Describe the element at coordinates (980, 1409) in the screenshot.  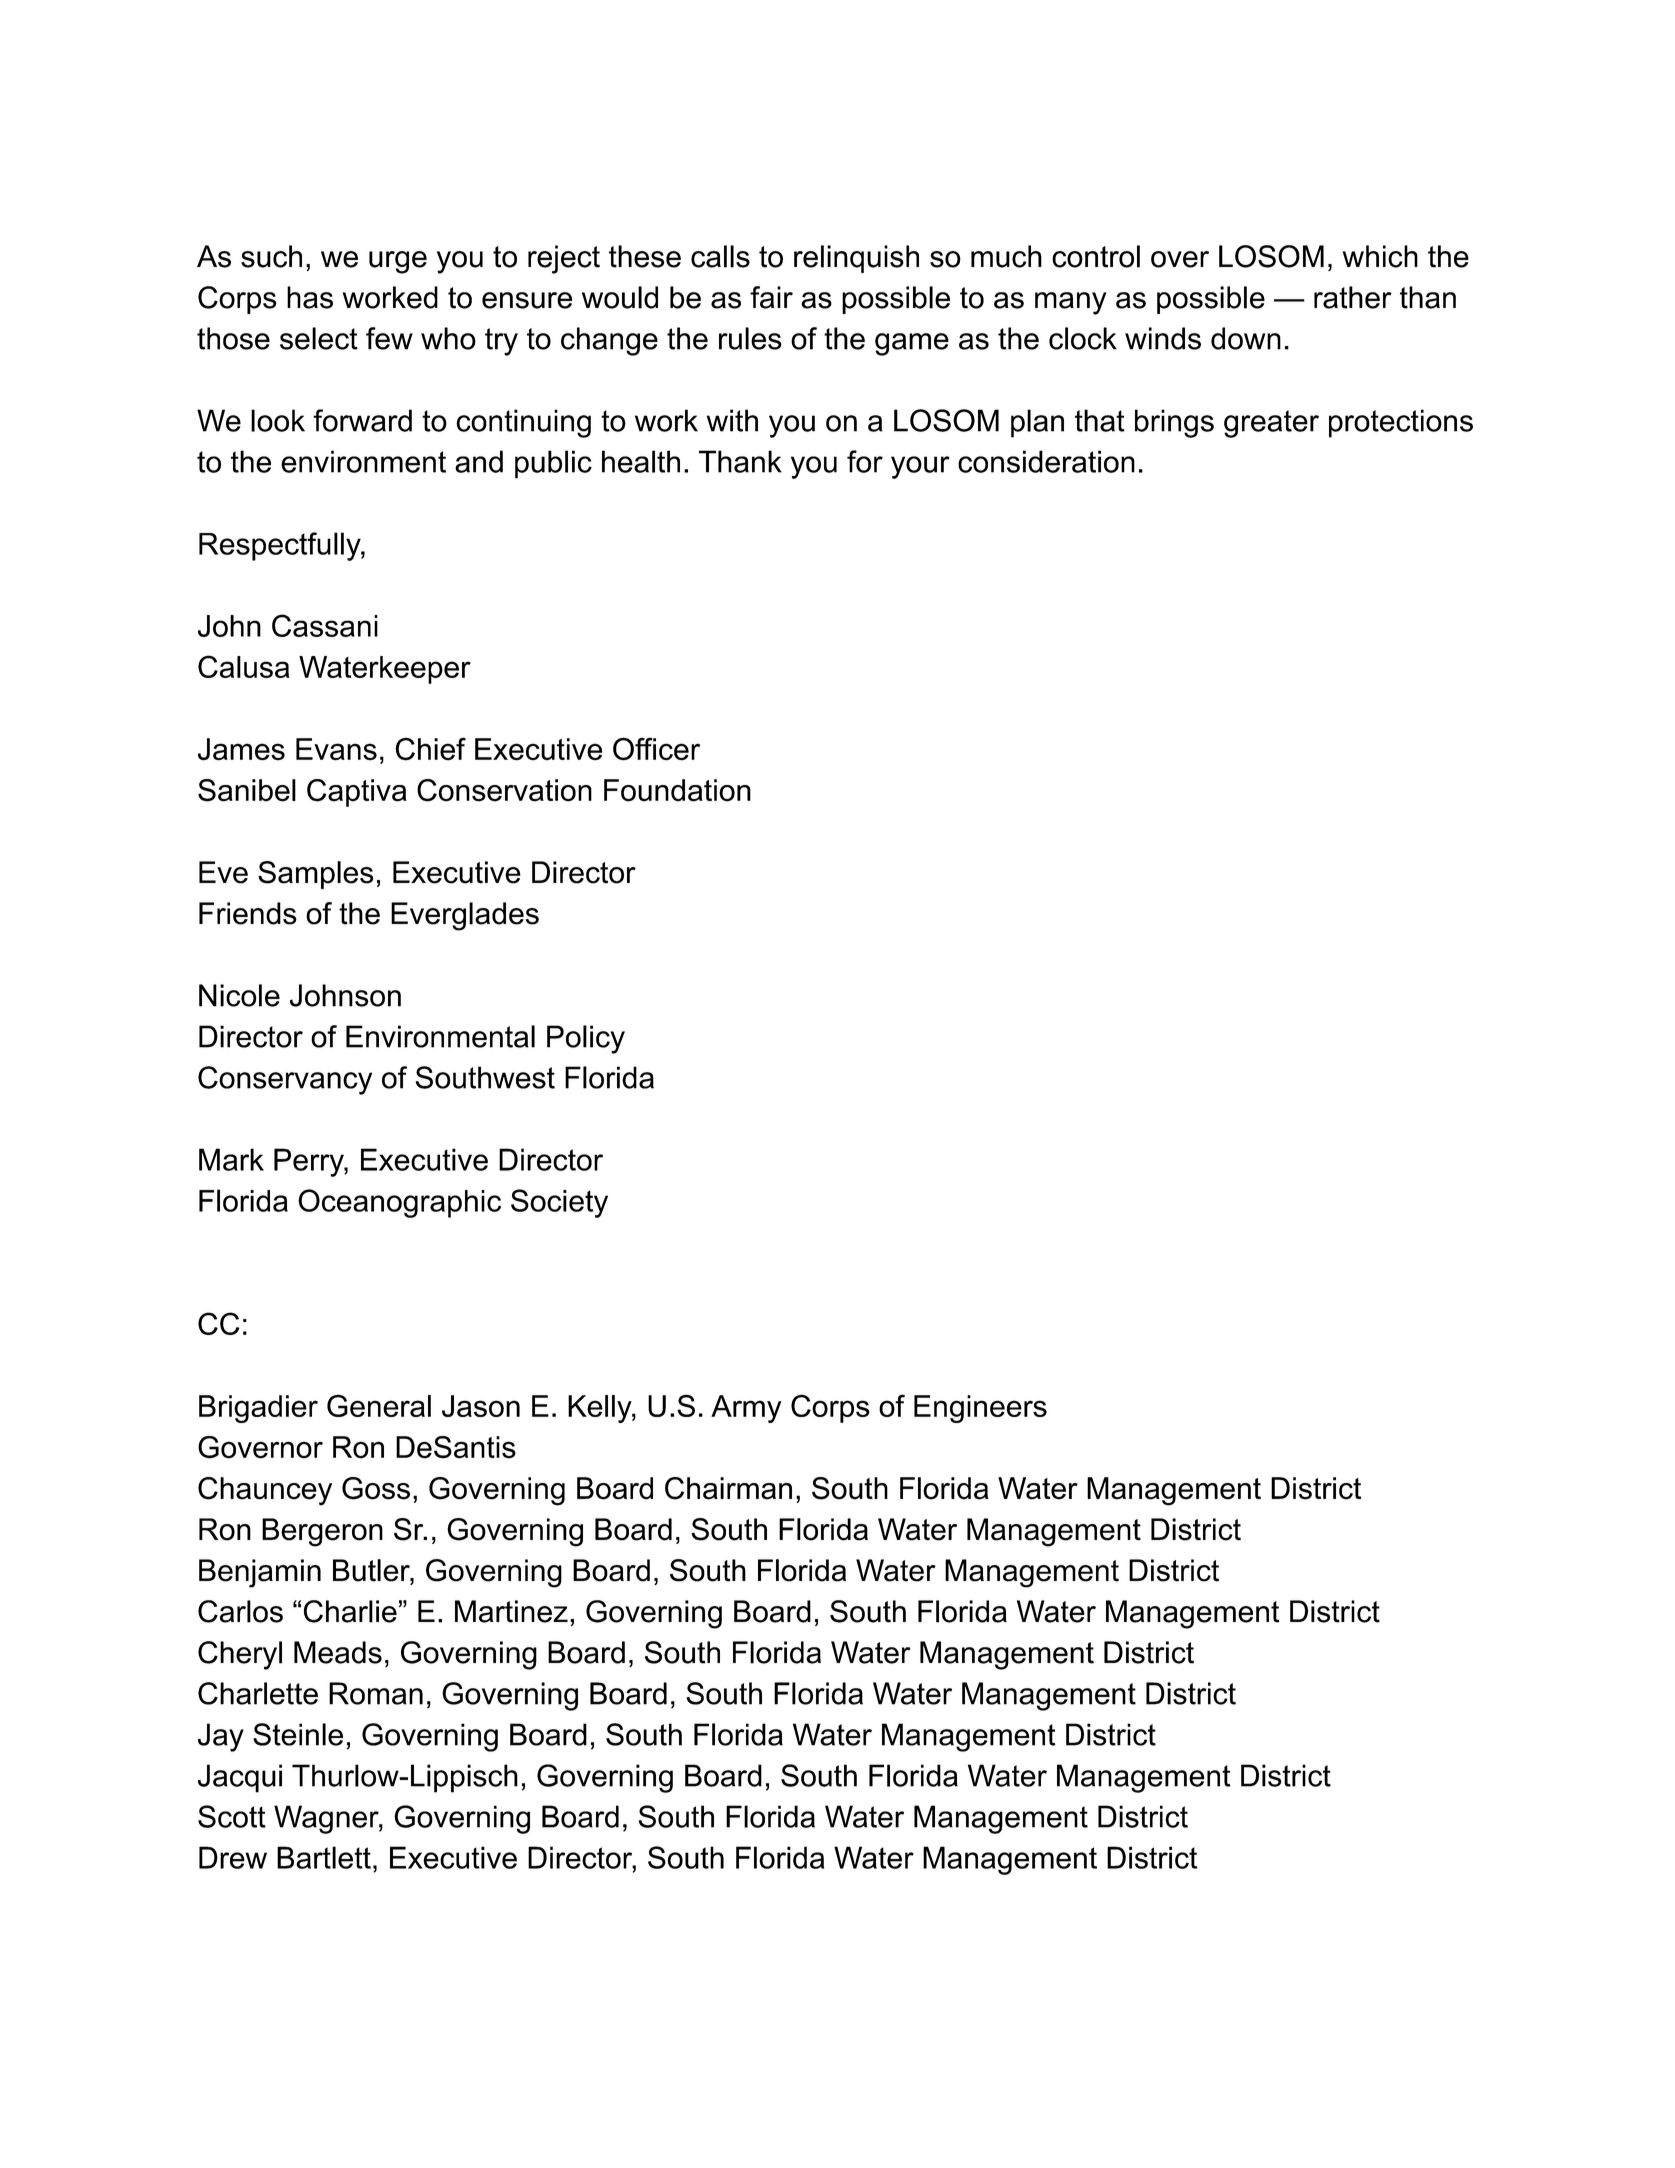
I see `Engineers` at that location.
